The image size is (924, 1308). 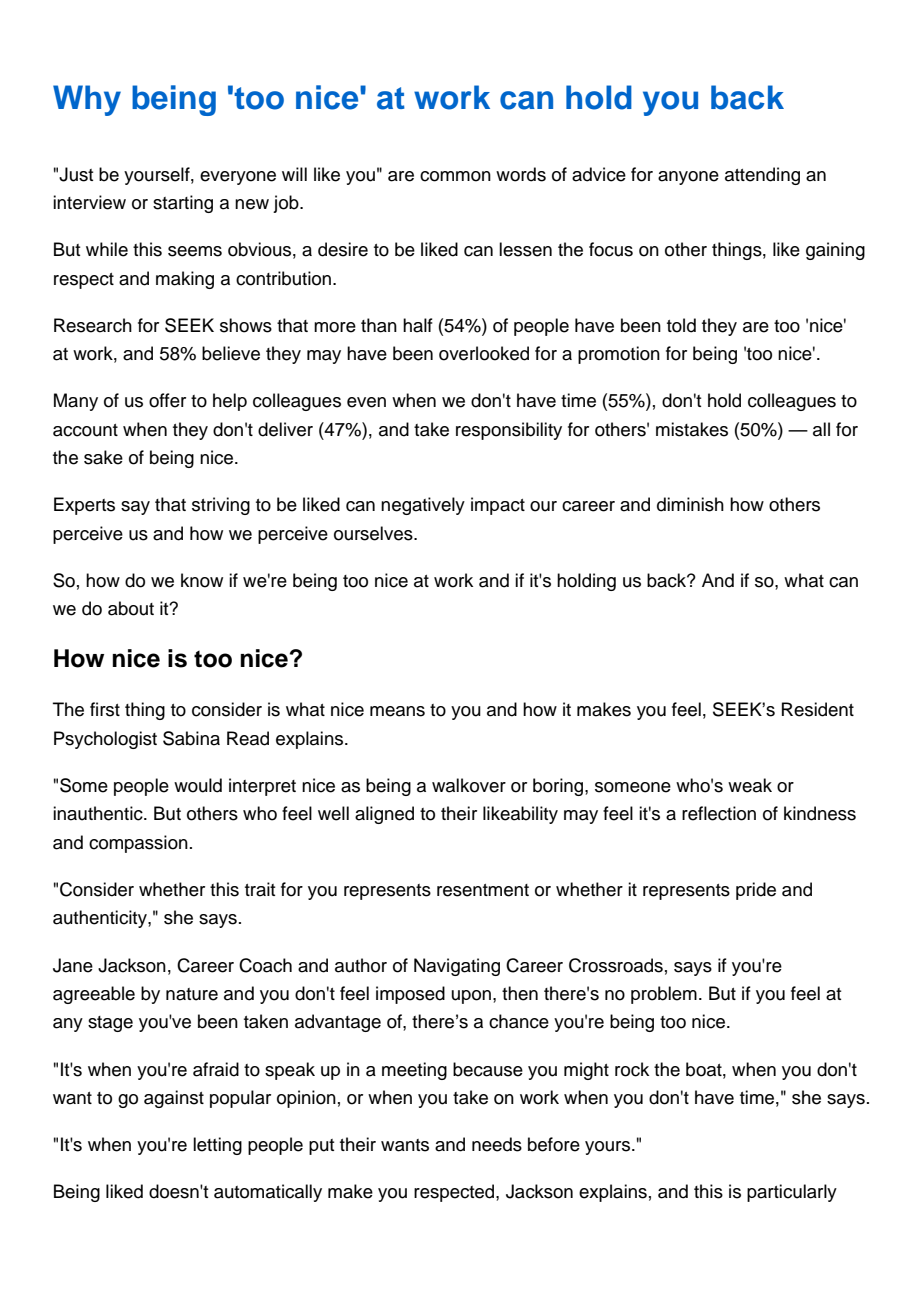 What do you see at coordinates (469, 785) in the image?
I see `walkover` at bounding box center [469, 785].
